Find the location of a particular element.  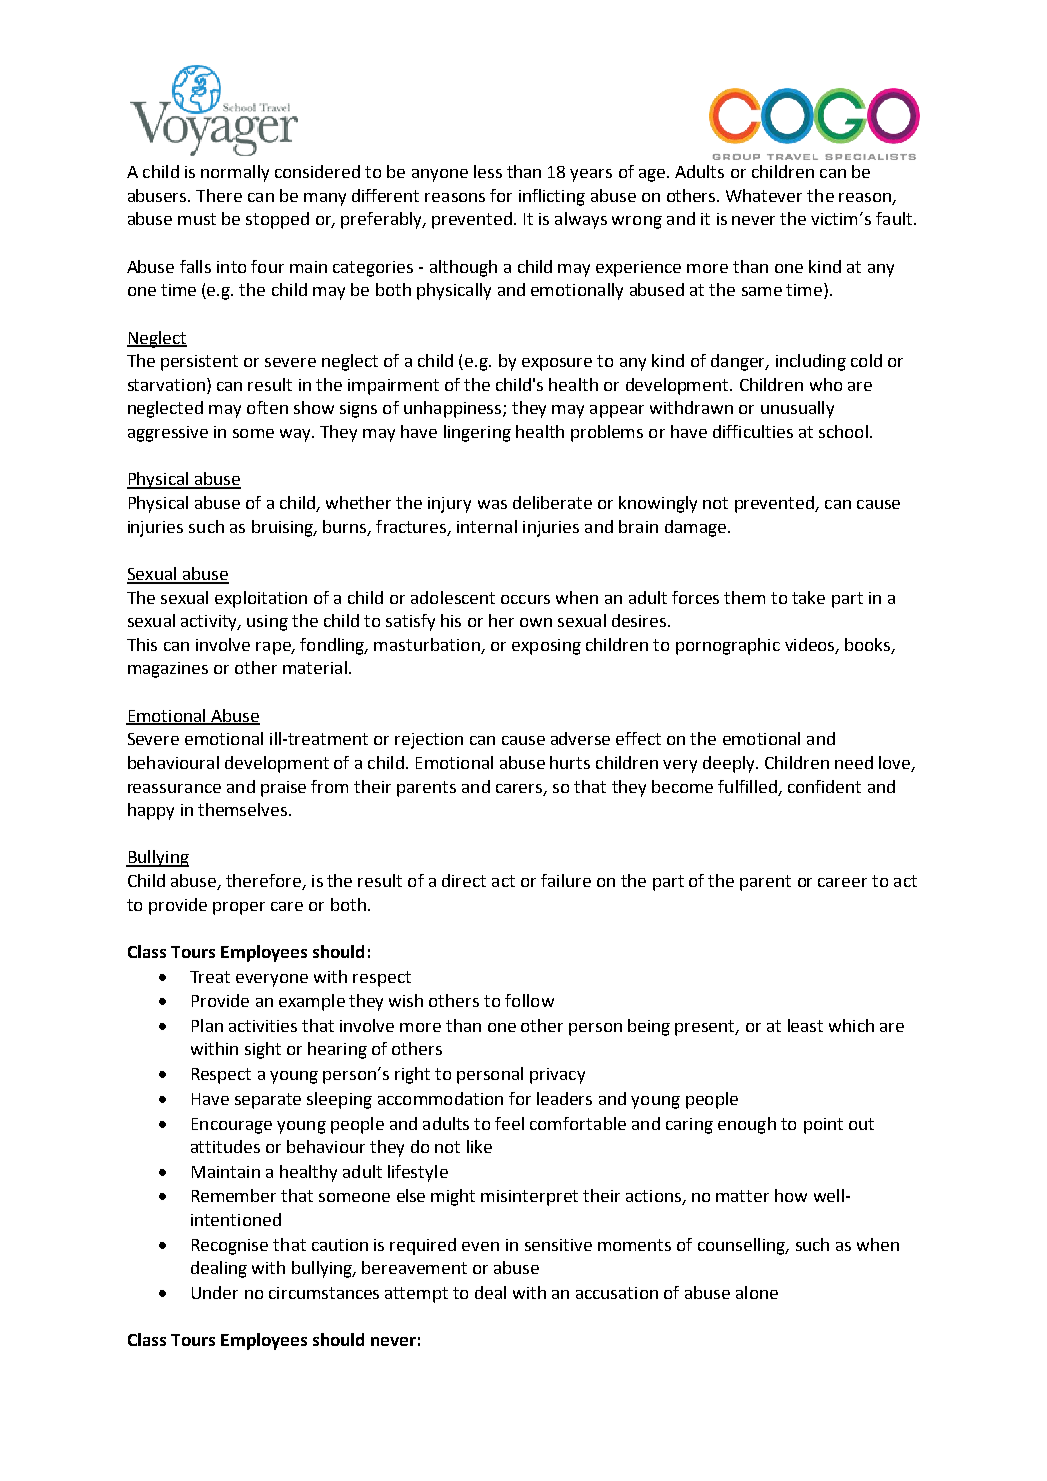

Recognise is located at coordinates (230, 1247).
